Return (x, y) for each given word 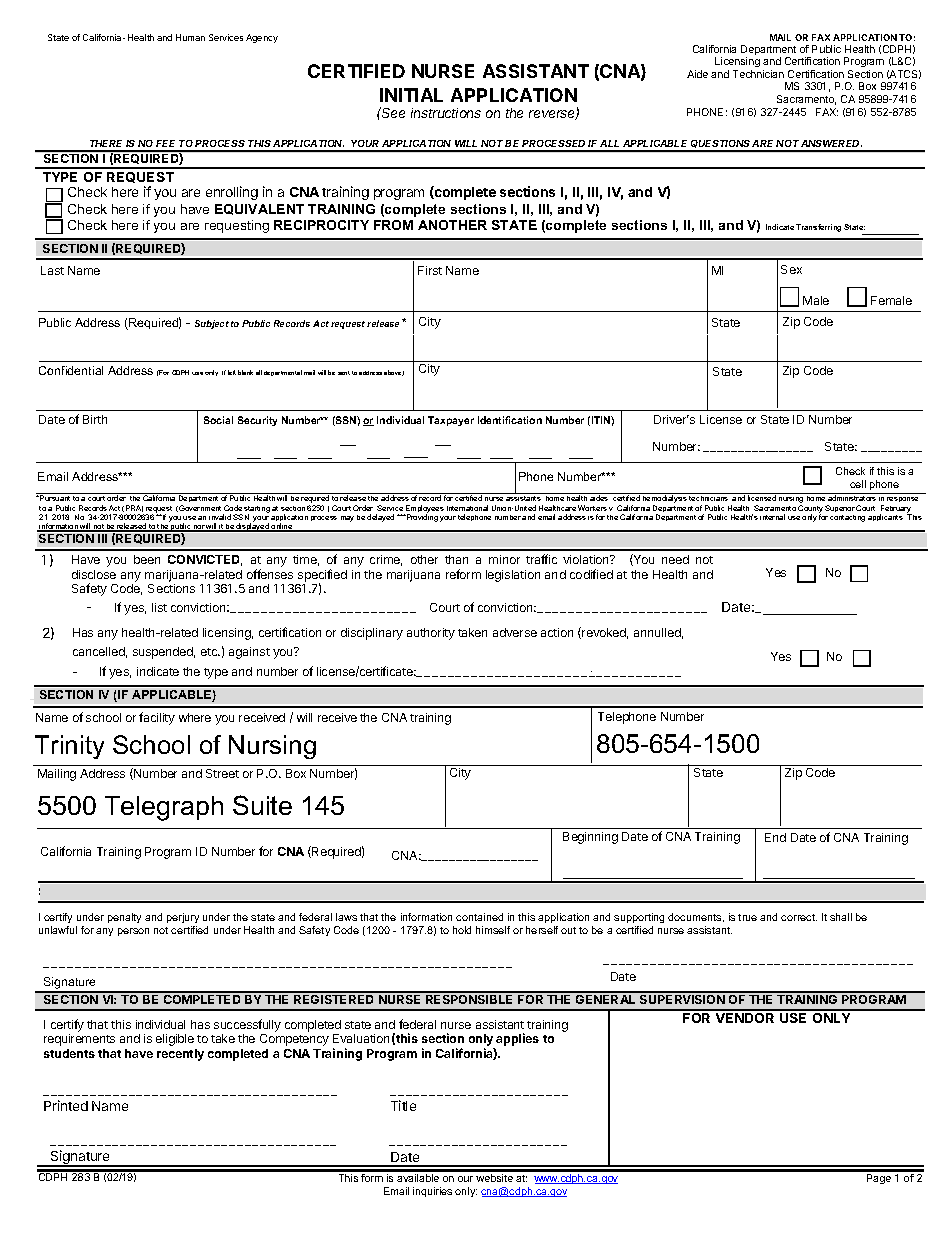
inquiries (432, 1192)
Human (190, 37)
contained (479, 917)
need (675, 559)
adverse (515, 632)
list (159, 607)
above (394, 373)
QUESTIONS (721, 145)
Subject (212, 324)
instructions (446, 113)
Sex (791, 269)
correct (799, 917)
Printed (66, 1105)
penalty (124, 918)
